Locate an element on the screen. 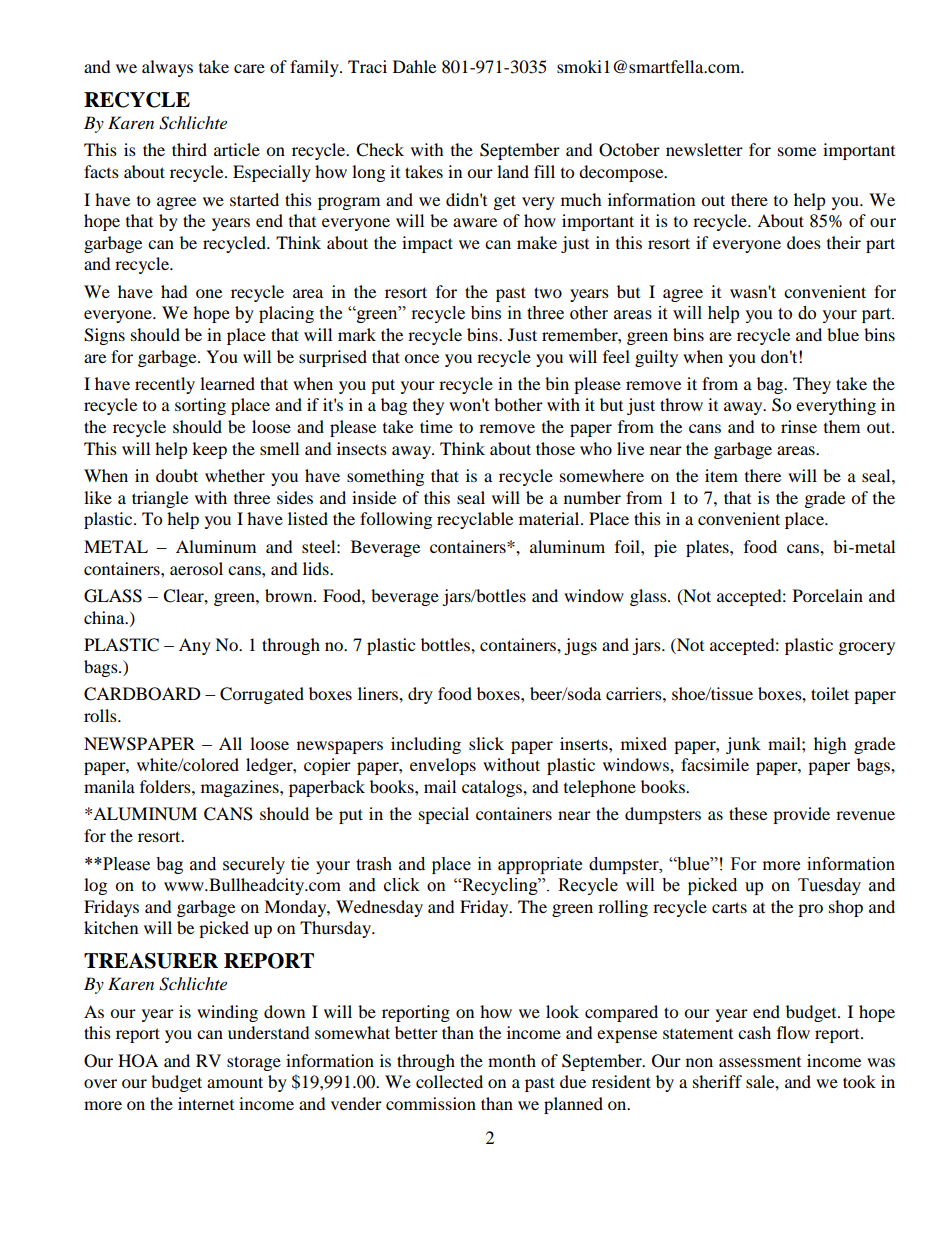  junk is located at coordinates (743, 745).
